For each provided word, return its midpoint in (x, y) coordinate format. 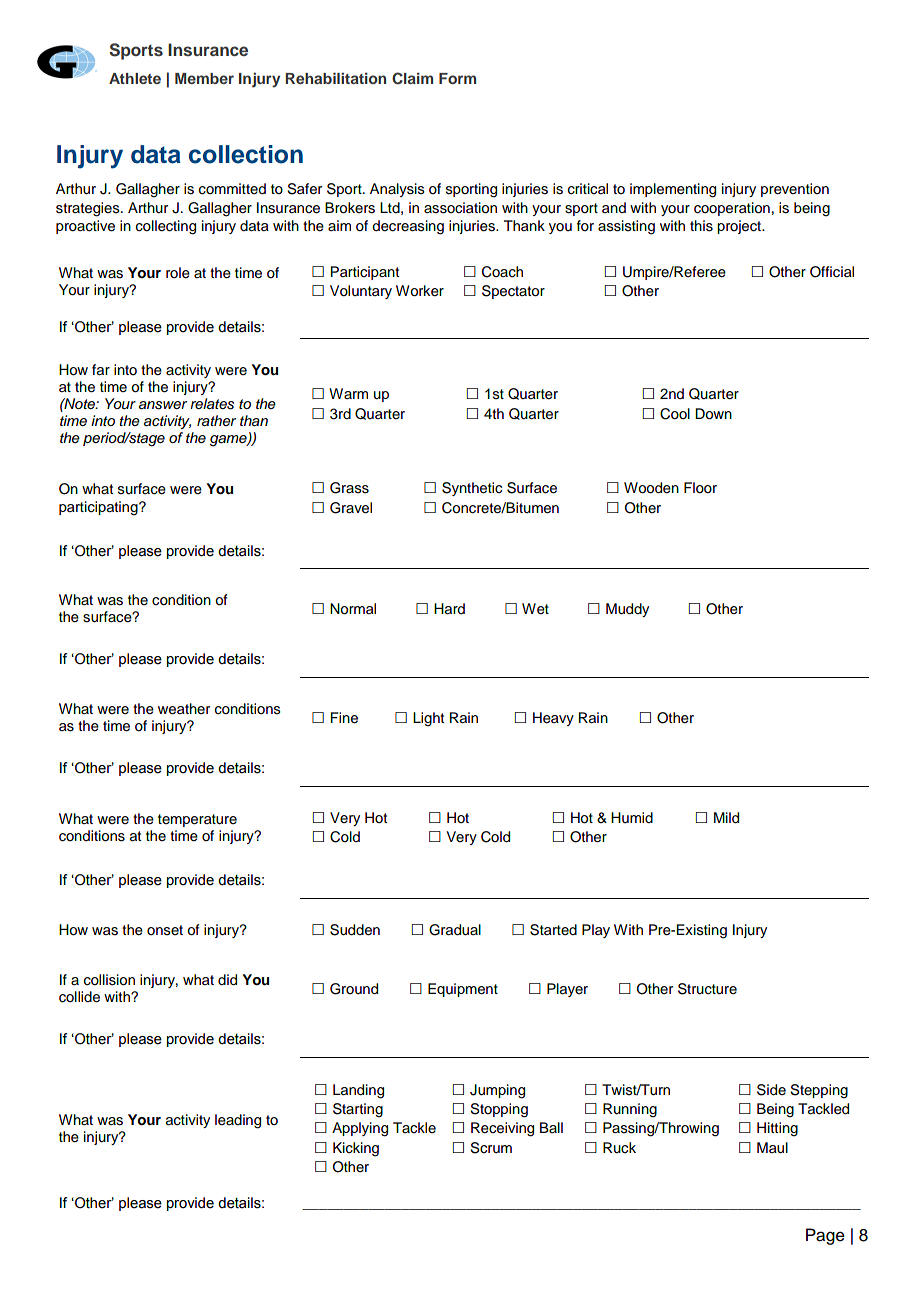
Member (204, 78)
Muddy (627, 610)
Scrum (491, 1148)
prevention (795, 190)
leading (238, 1121)
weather (184, 709)
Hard (449, 609)
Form (457, 78)
